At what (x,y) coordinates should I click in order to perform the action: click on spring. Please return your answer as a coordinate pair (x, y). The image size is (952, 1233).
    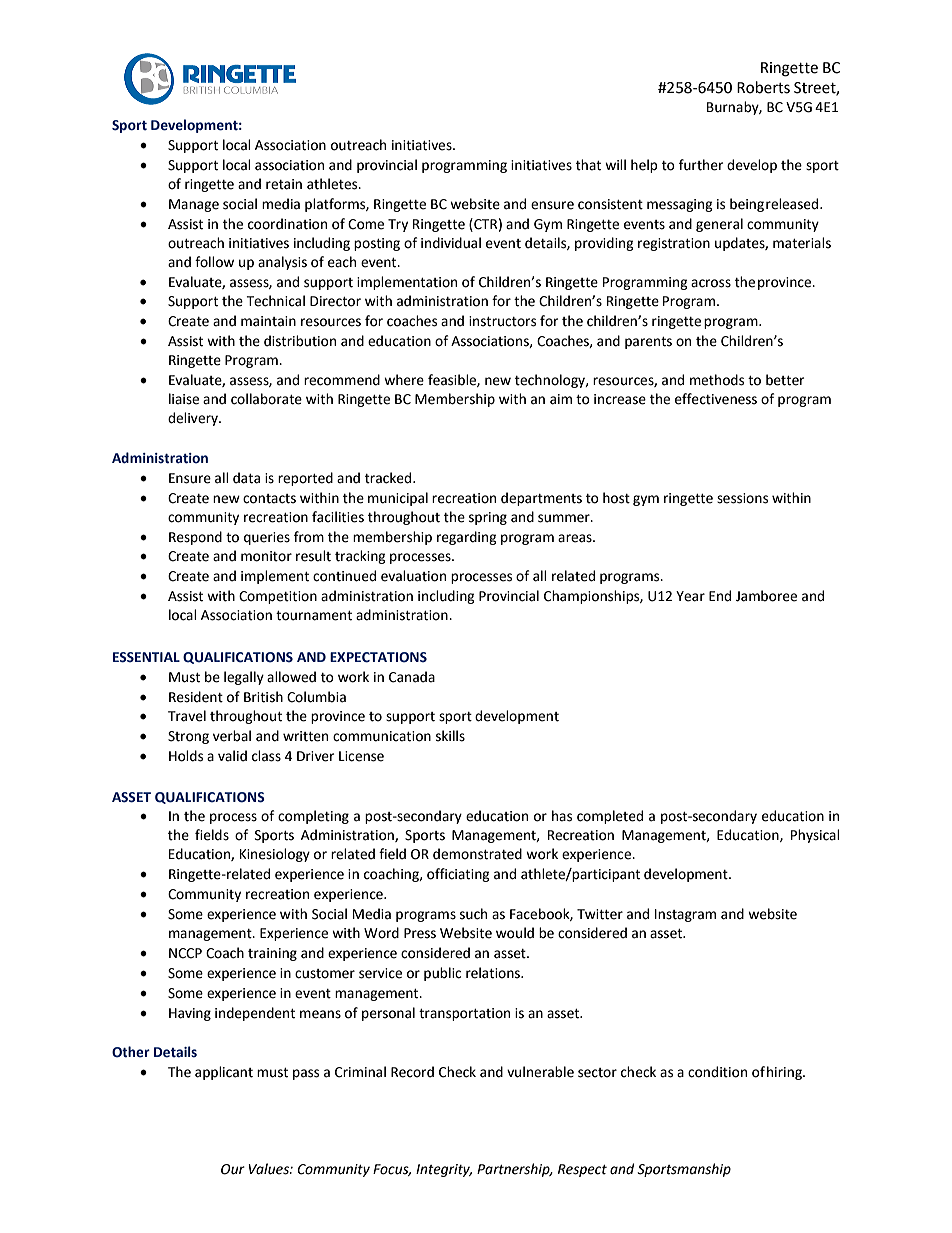
    Looking at the image, I should click on (488, 518).
